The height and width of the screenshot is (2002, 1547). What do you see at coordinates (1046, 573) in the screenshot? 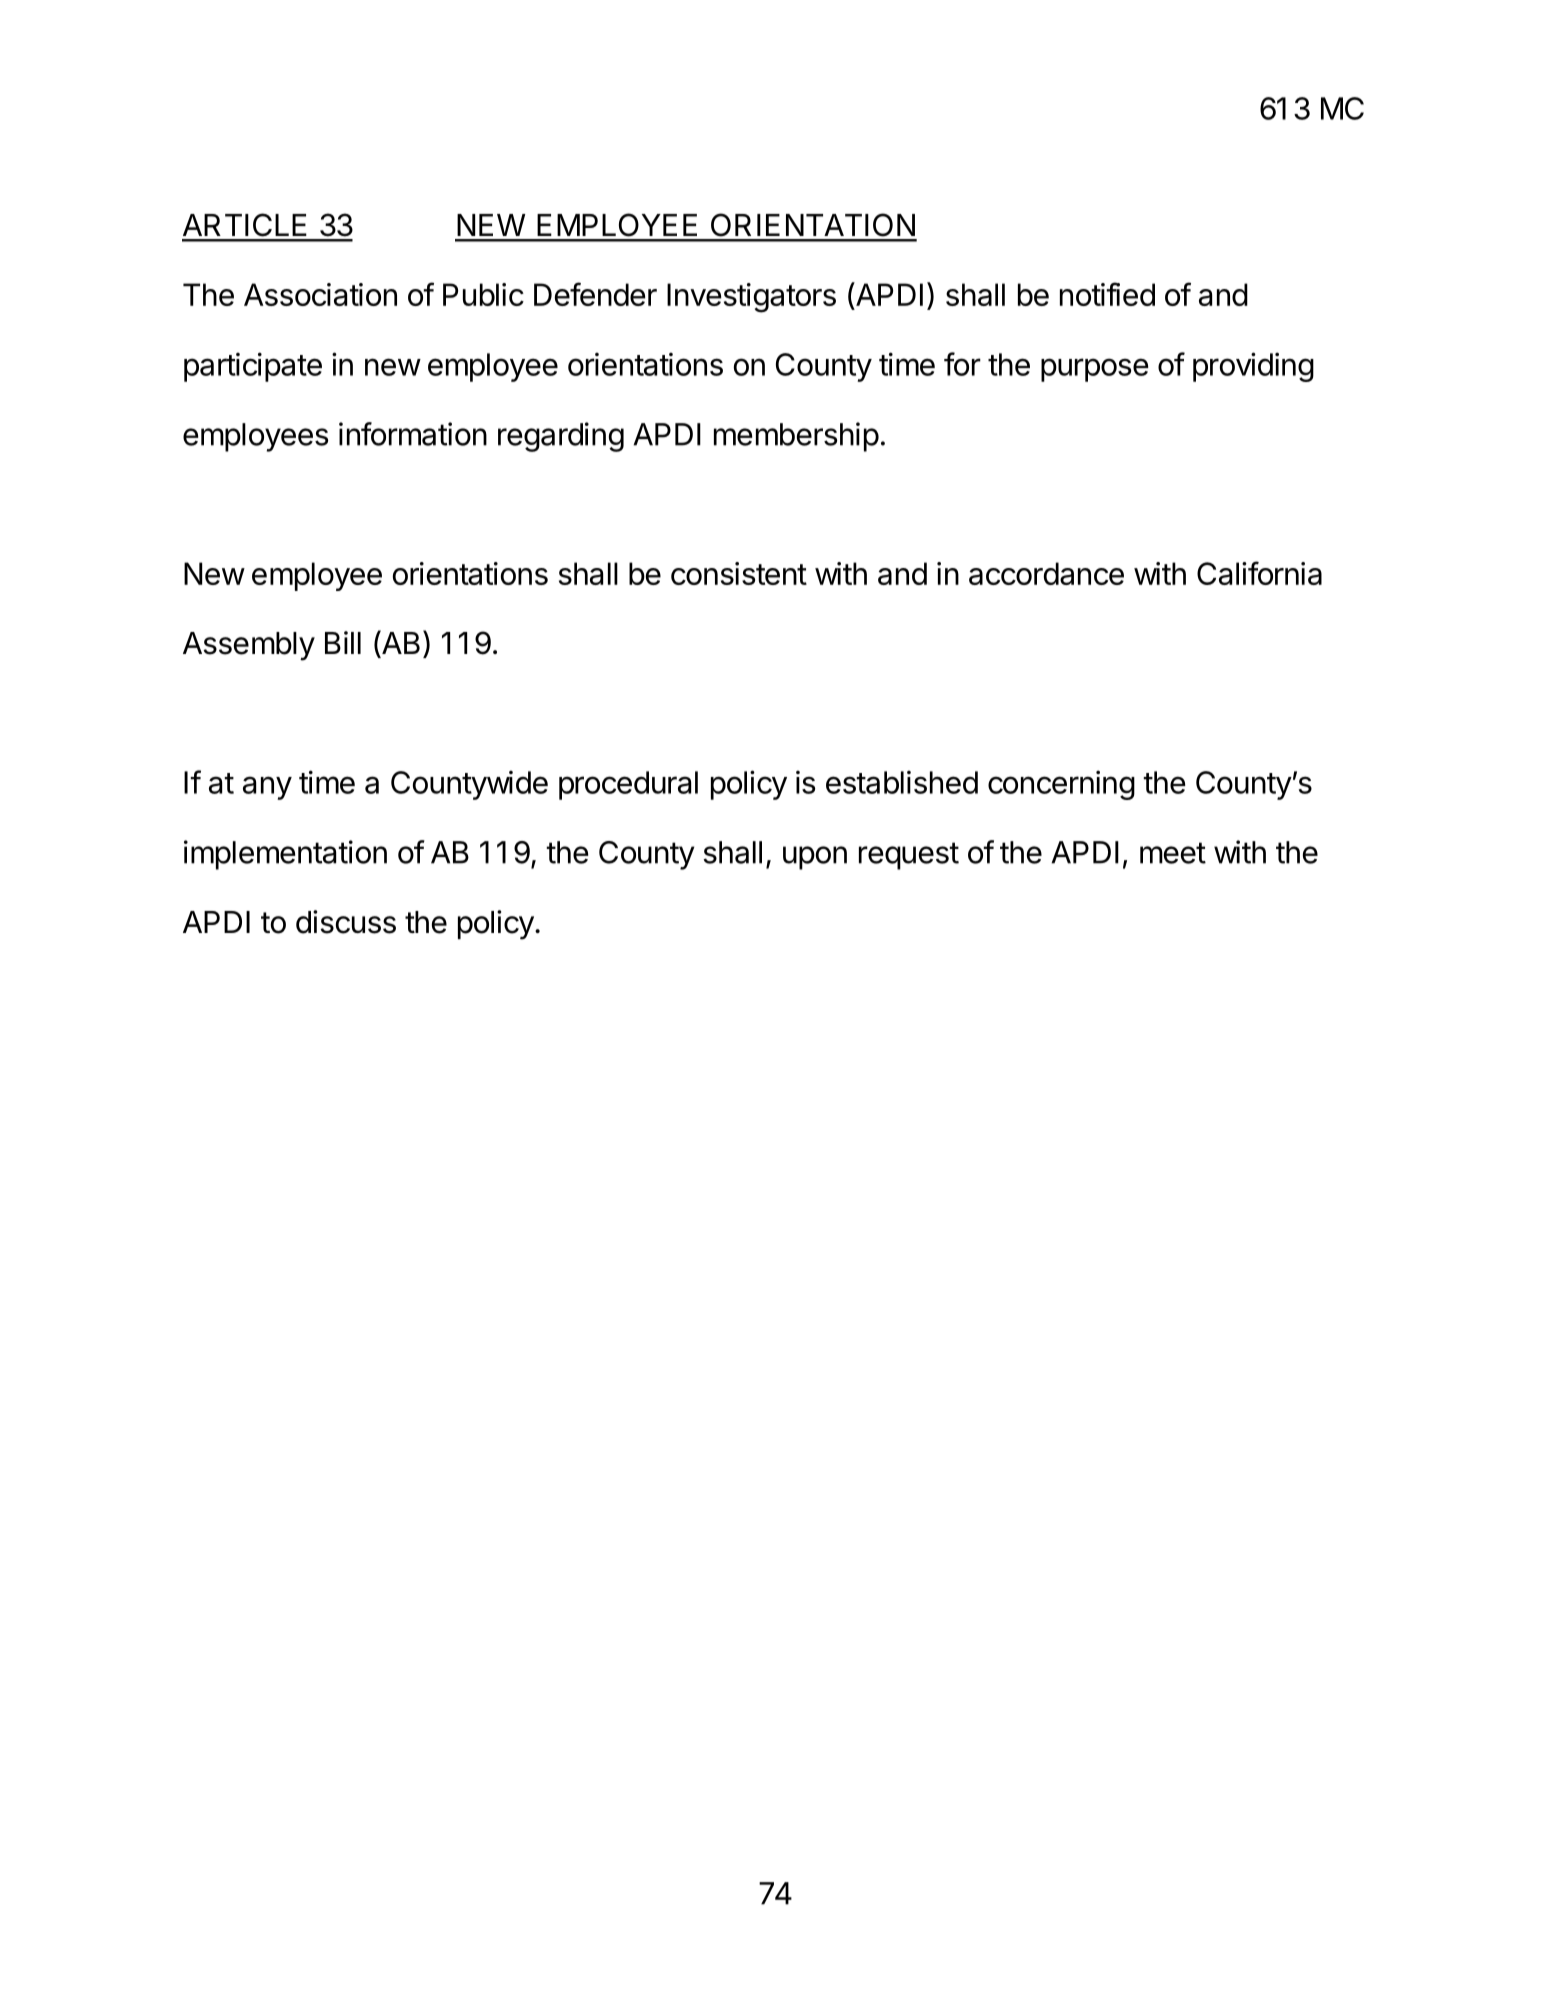
I see `accordance` at bounding box center [1046, 573].
